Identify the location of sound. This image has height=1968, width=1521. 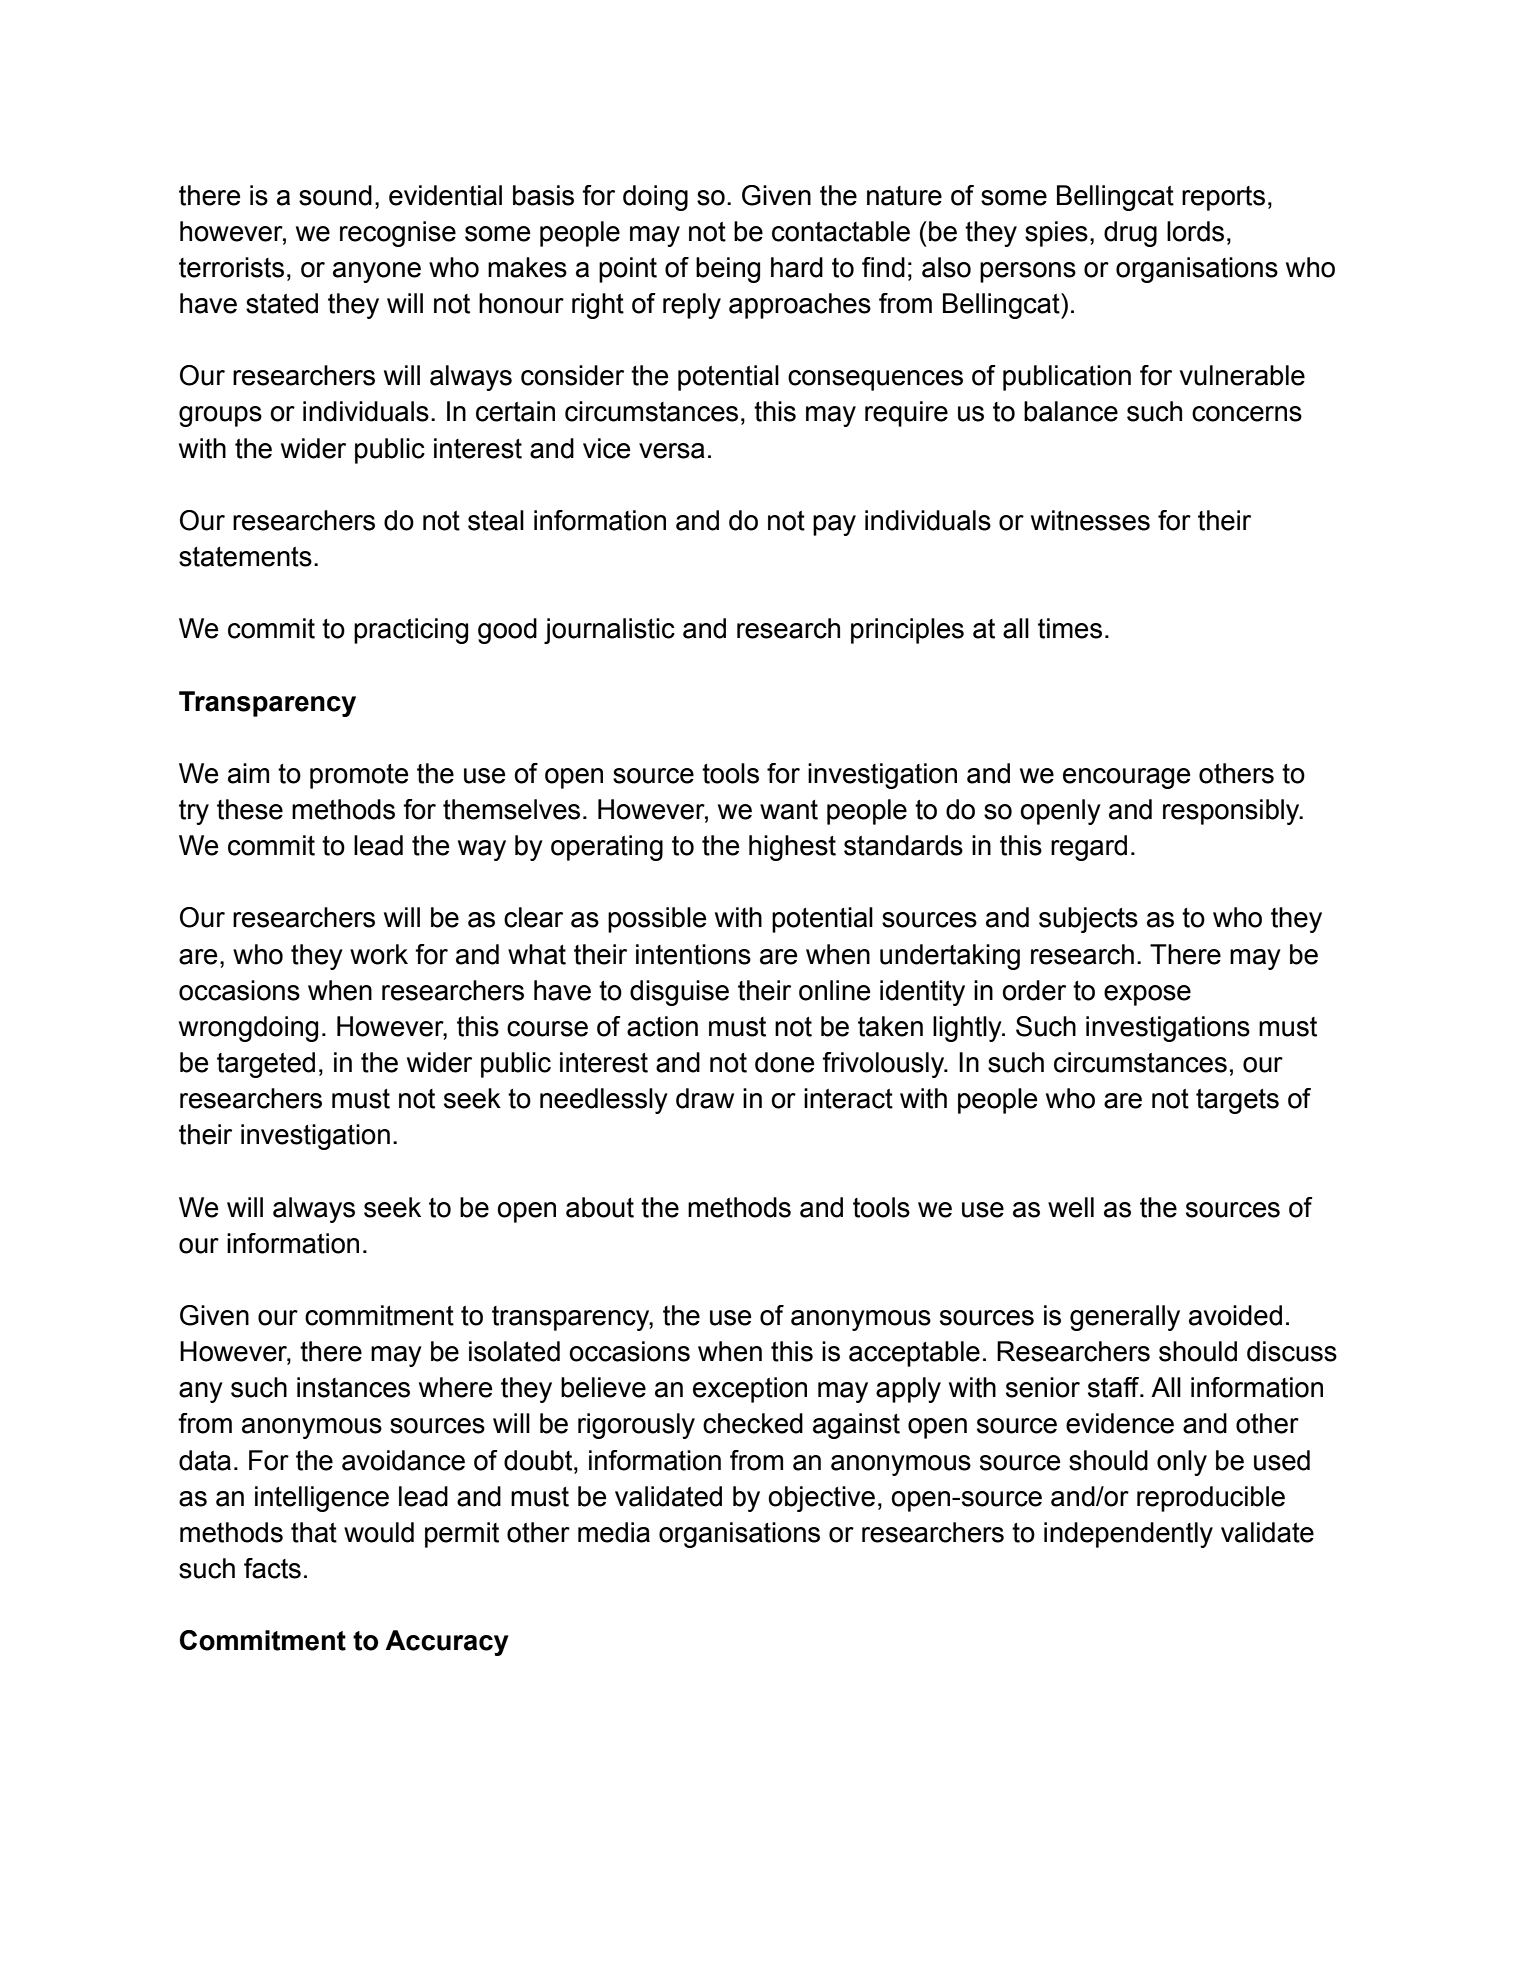
(335, 195).
